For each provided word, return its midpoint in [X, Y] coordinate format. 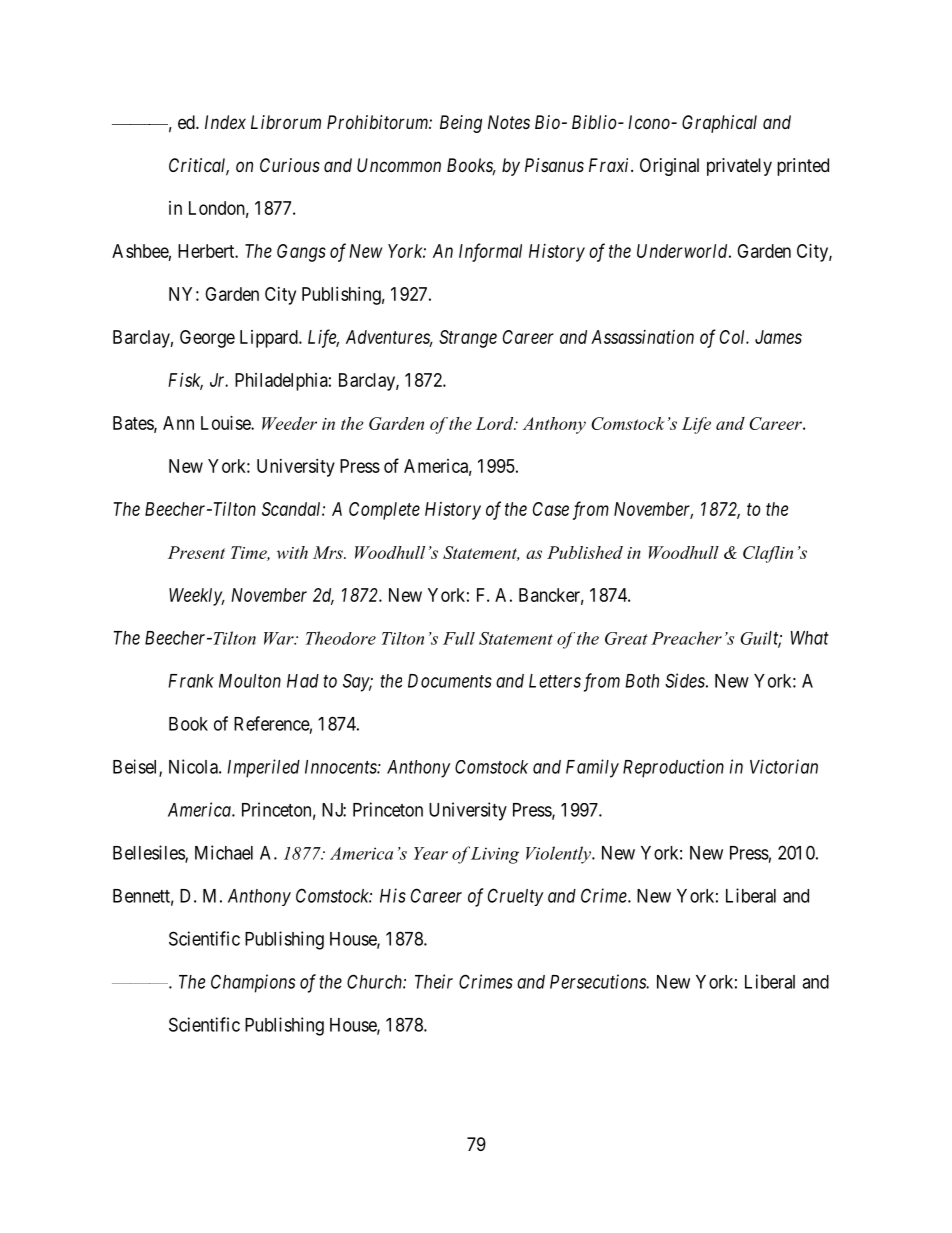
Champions [253, 983]
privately [739, 167]
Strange [468, 339]
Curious [290, 165]
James [778, 337]
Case [551, 509]
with [292, 552]
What [810, 638]
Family [592, 768]
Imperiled [263, 768]
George [207, 339]
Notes [509, 122]
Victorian [784, 766]
